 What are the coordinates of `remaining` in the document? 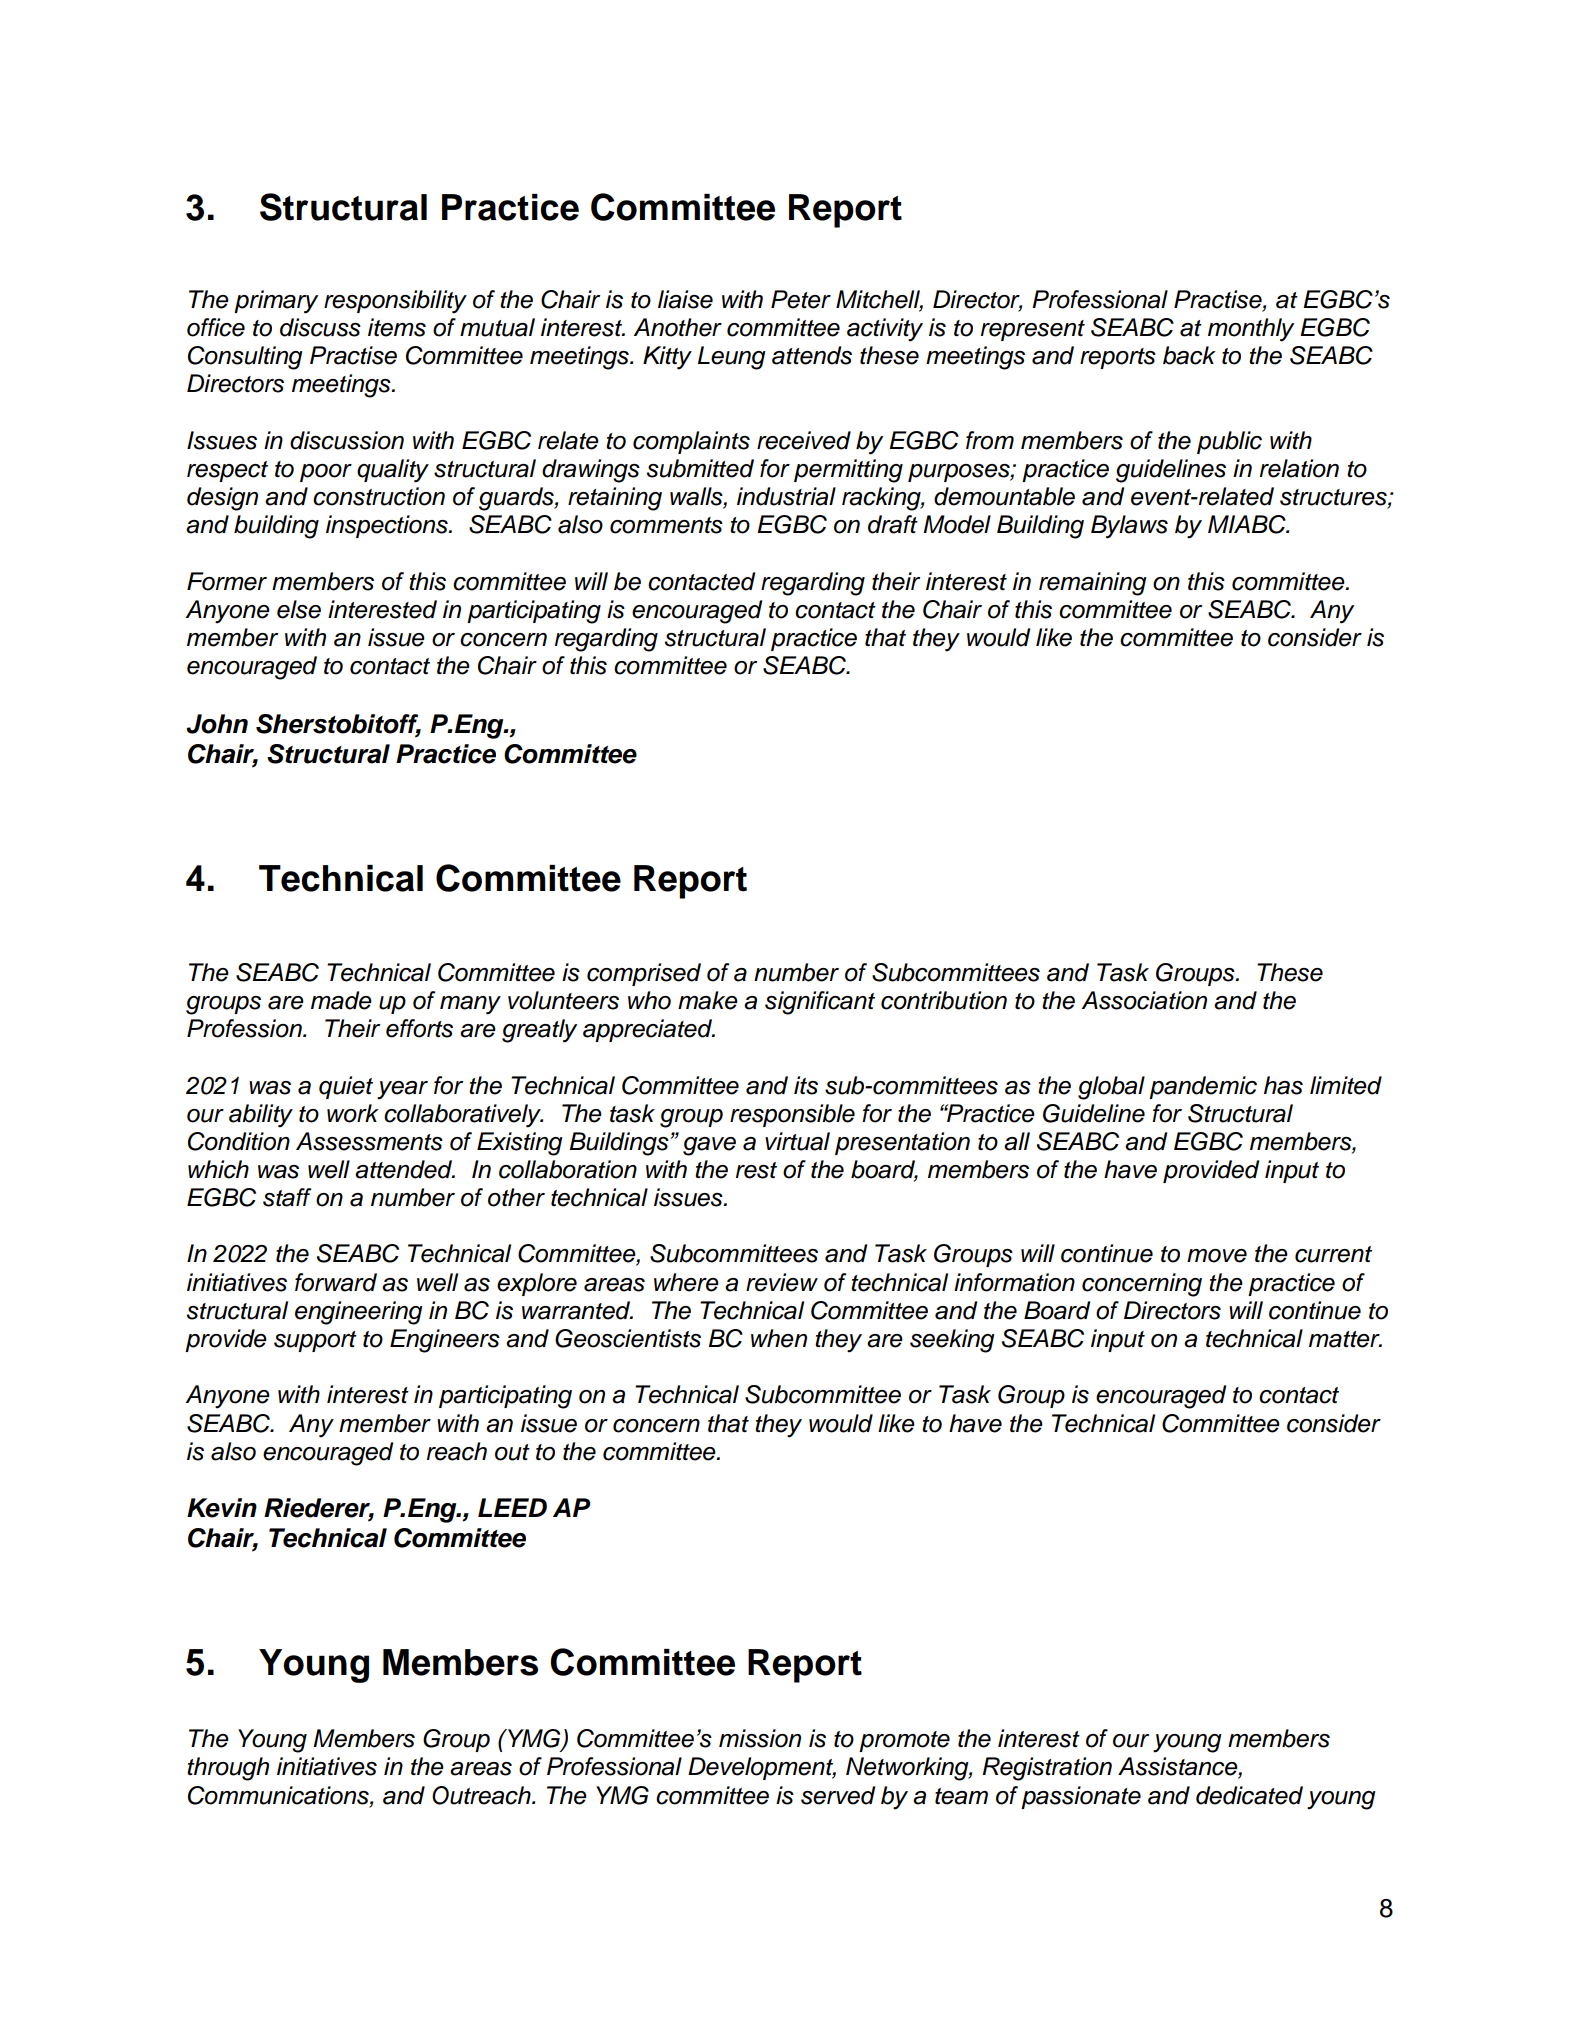 It's located at (1093, 584).
